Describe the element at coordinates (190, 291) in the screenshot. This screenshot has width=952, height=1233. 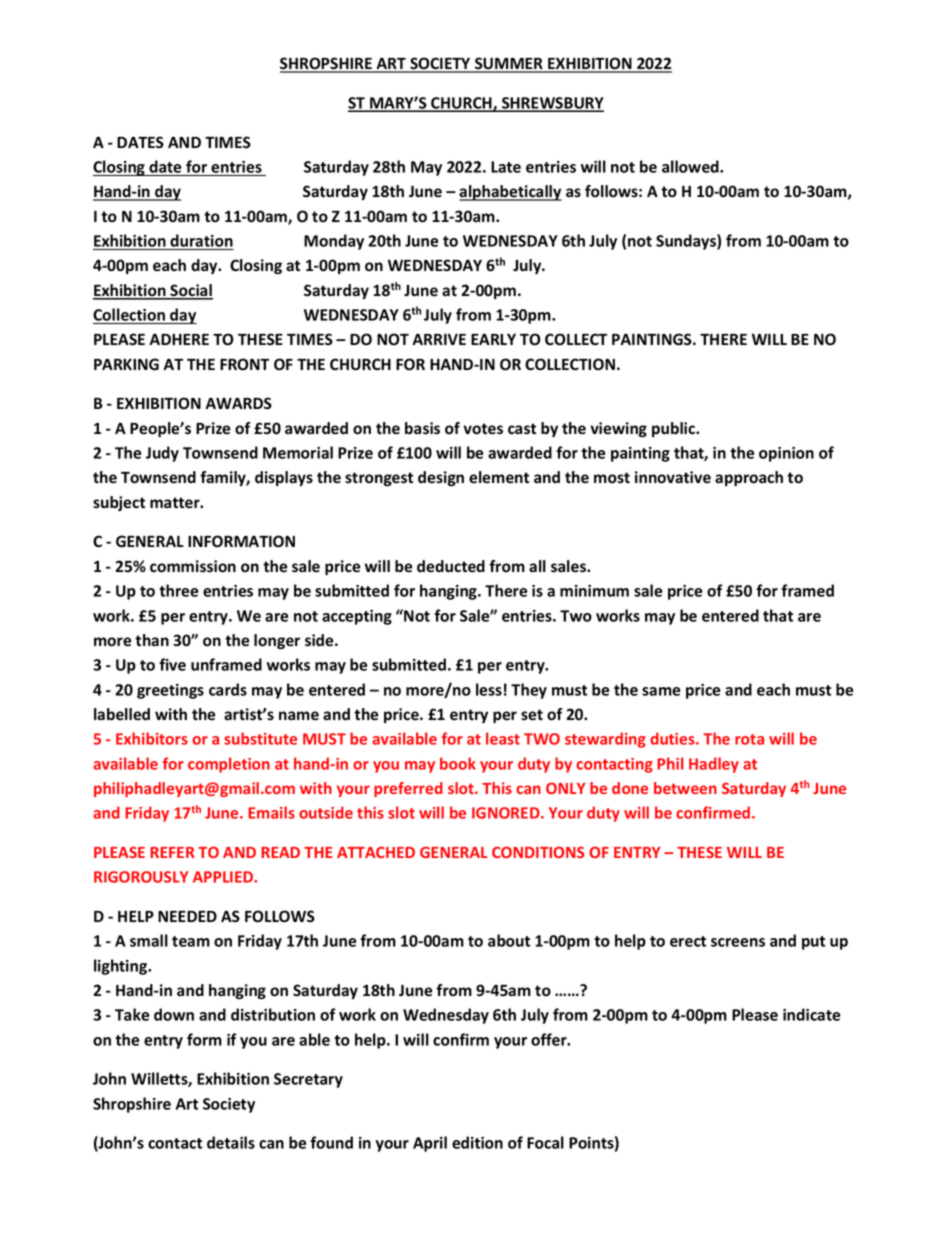
I see `Social` at that location.
